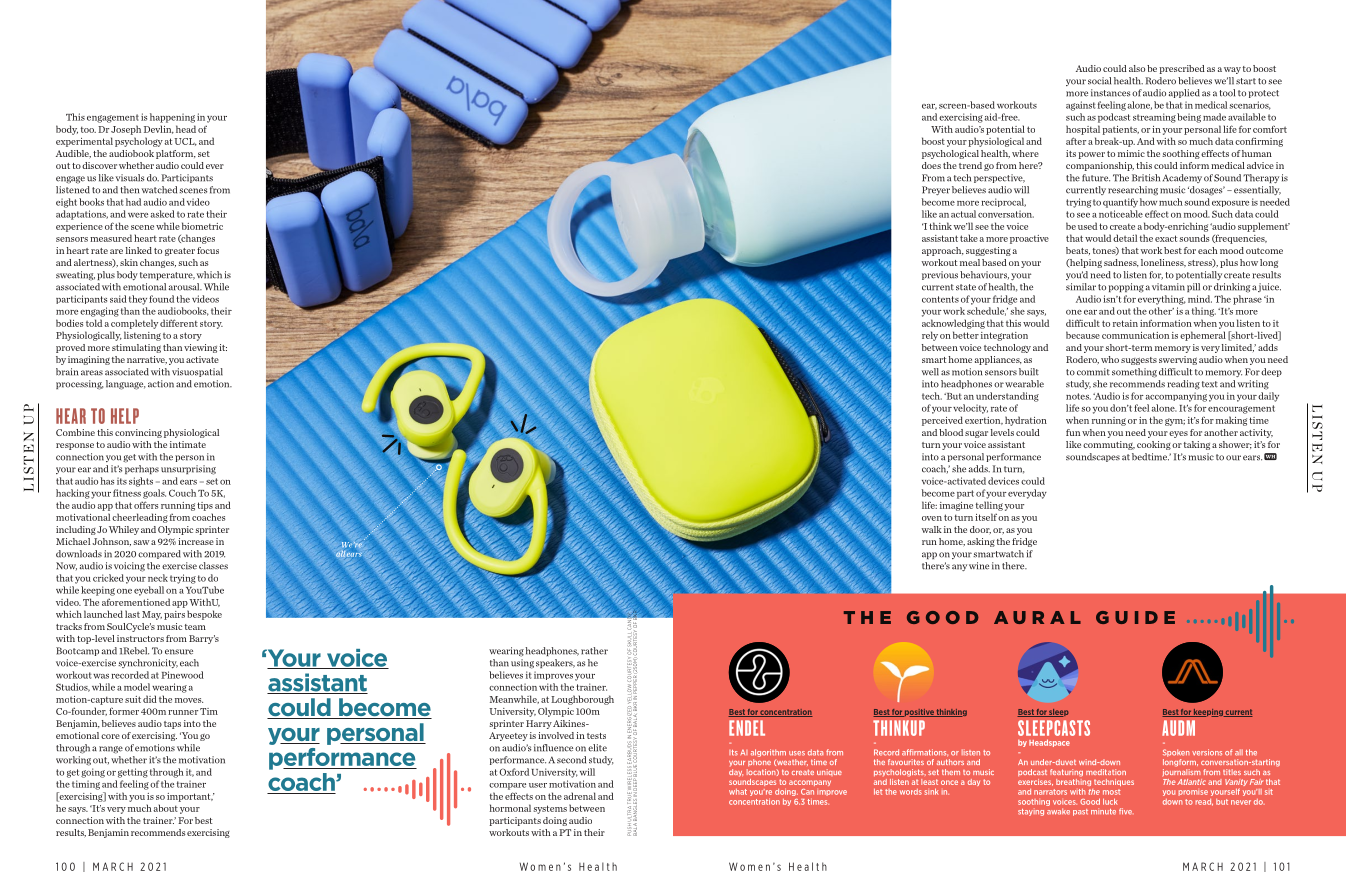 Image resolution: width=1346 pixels, height=896 pixels. Describe the element at coordinates (738, 792) in the page. I see `what` at that location.
